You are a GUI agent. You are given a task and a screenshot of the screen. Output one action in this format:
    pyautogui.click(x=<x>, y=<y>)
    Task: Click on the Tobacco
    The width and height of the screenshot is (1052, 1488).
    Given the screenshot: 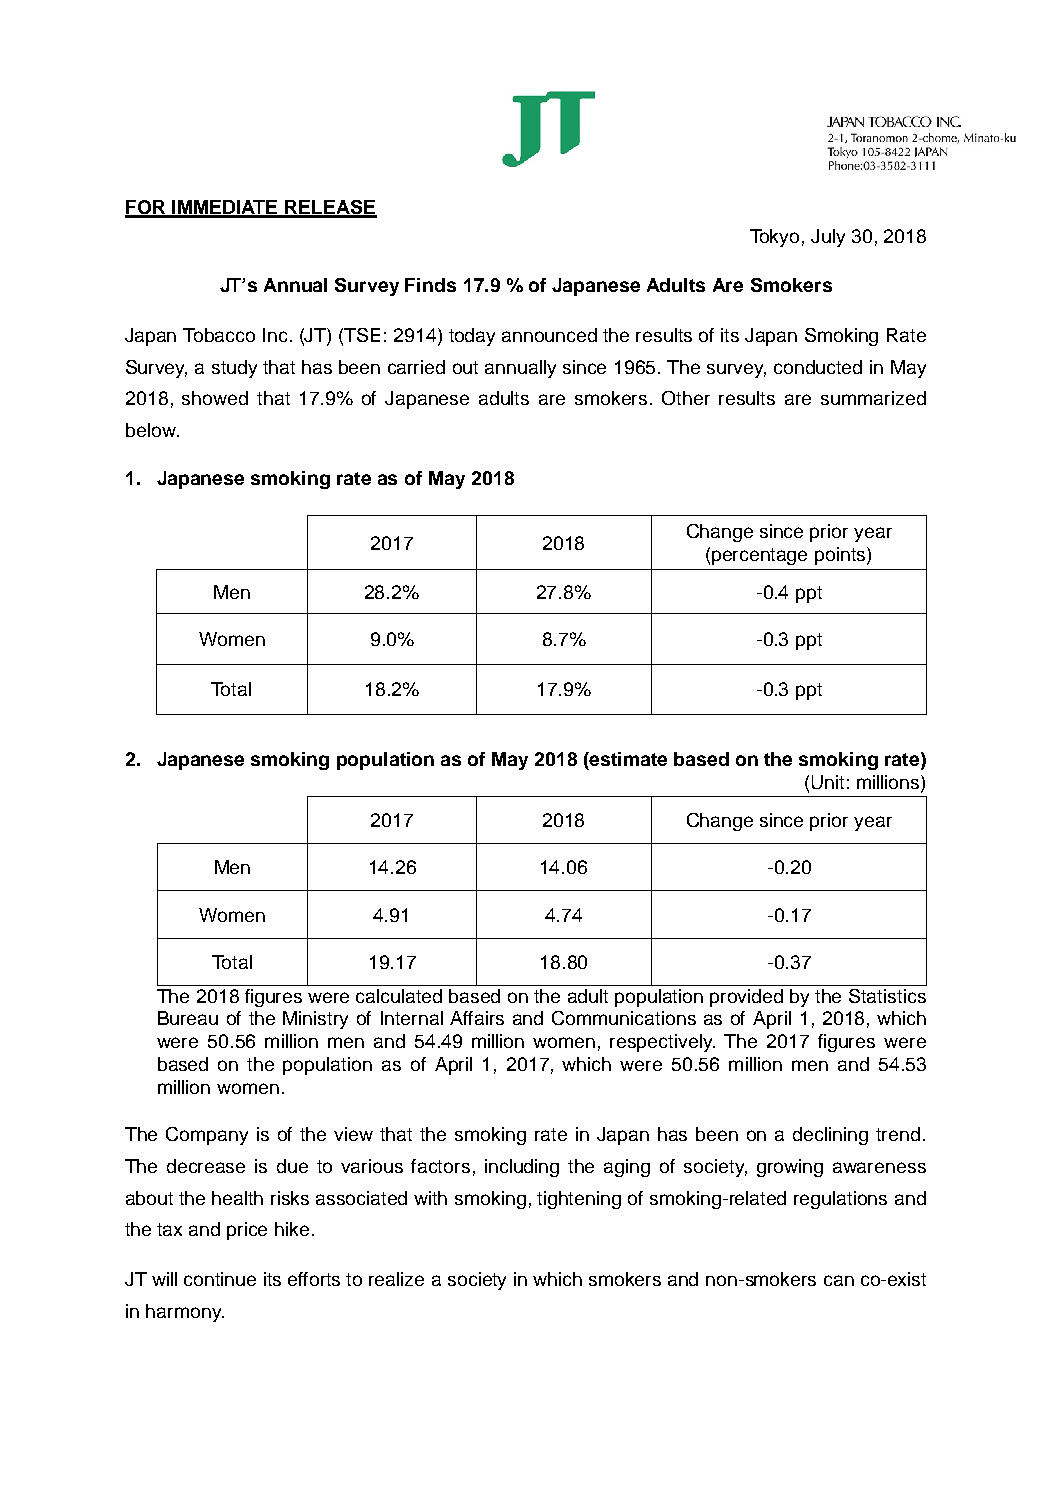 What is the action you would take?
    pyautogui.click(x=219, y=335)
